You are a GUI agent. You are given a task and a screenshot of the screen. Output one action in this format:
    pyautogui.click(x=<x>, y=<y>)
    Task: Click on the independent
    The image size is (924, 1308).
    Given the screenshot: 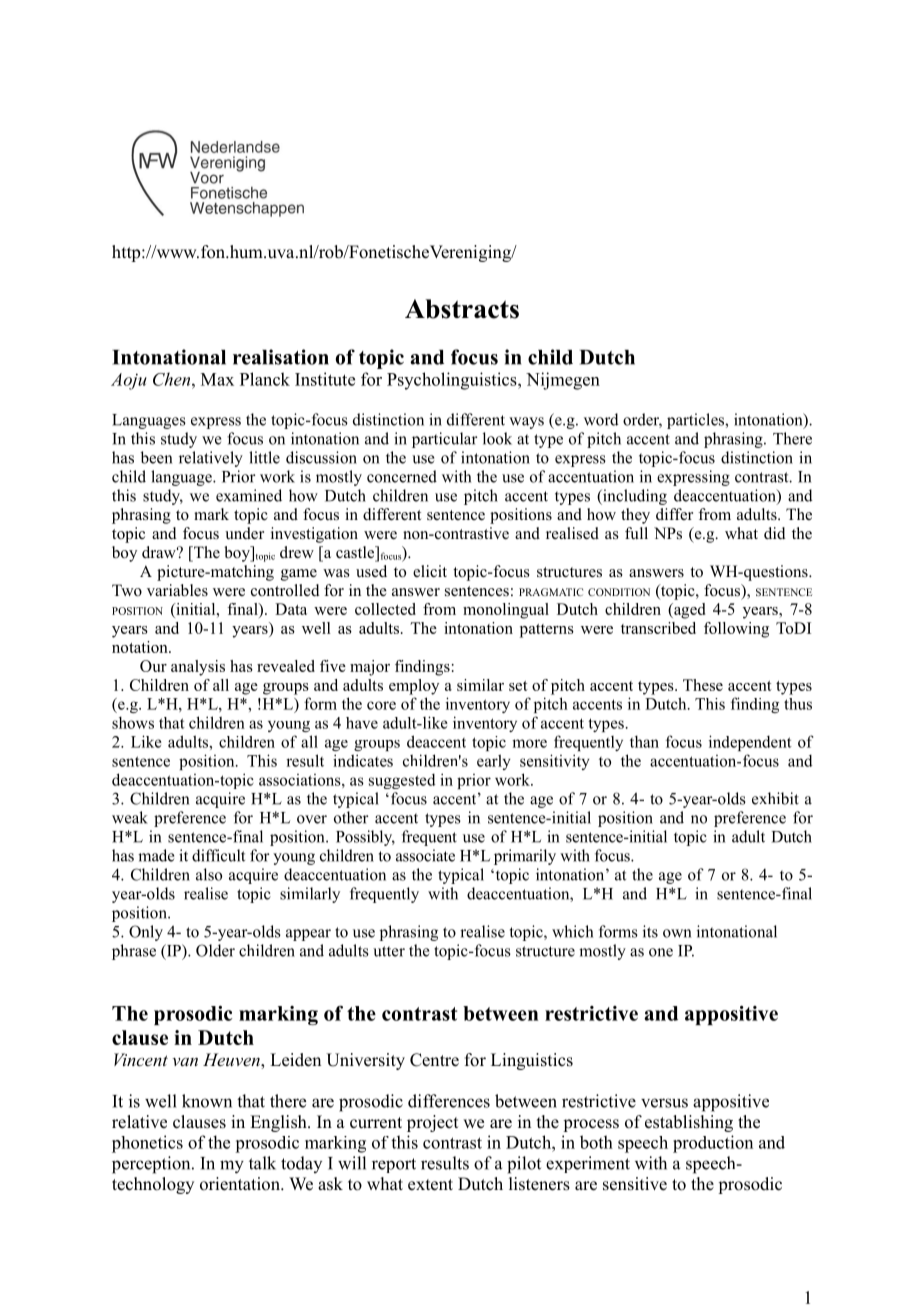 What is the action you would take?
    pyautogui.click(x=750, y=743)
